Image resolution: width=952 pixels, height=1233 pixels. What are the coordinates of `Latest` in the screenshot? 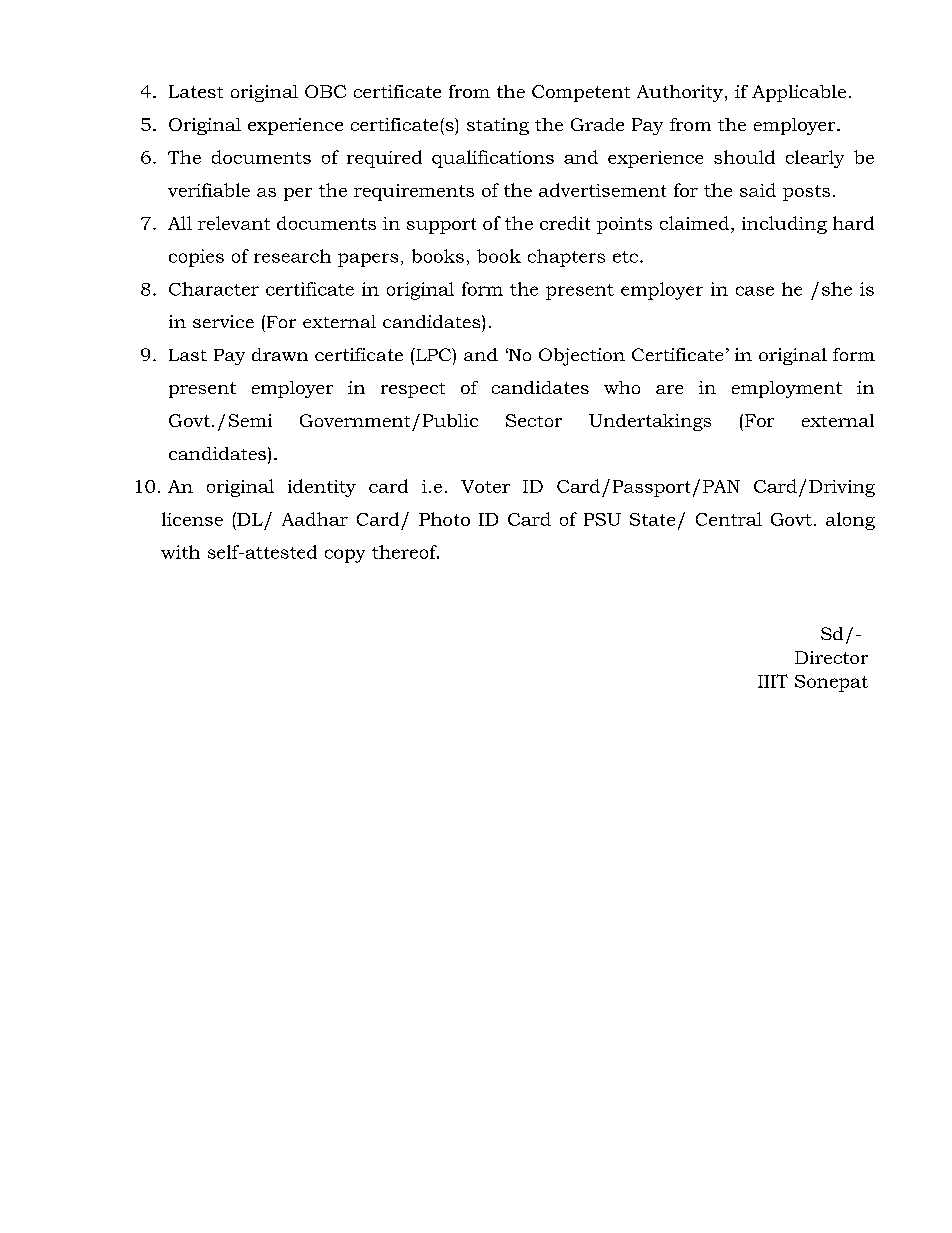 It's located at (196, 91).
